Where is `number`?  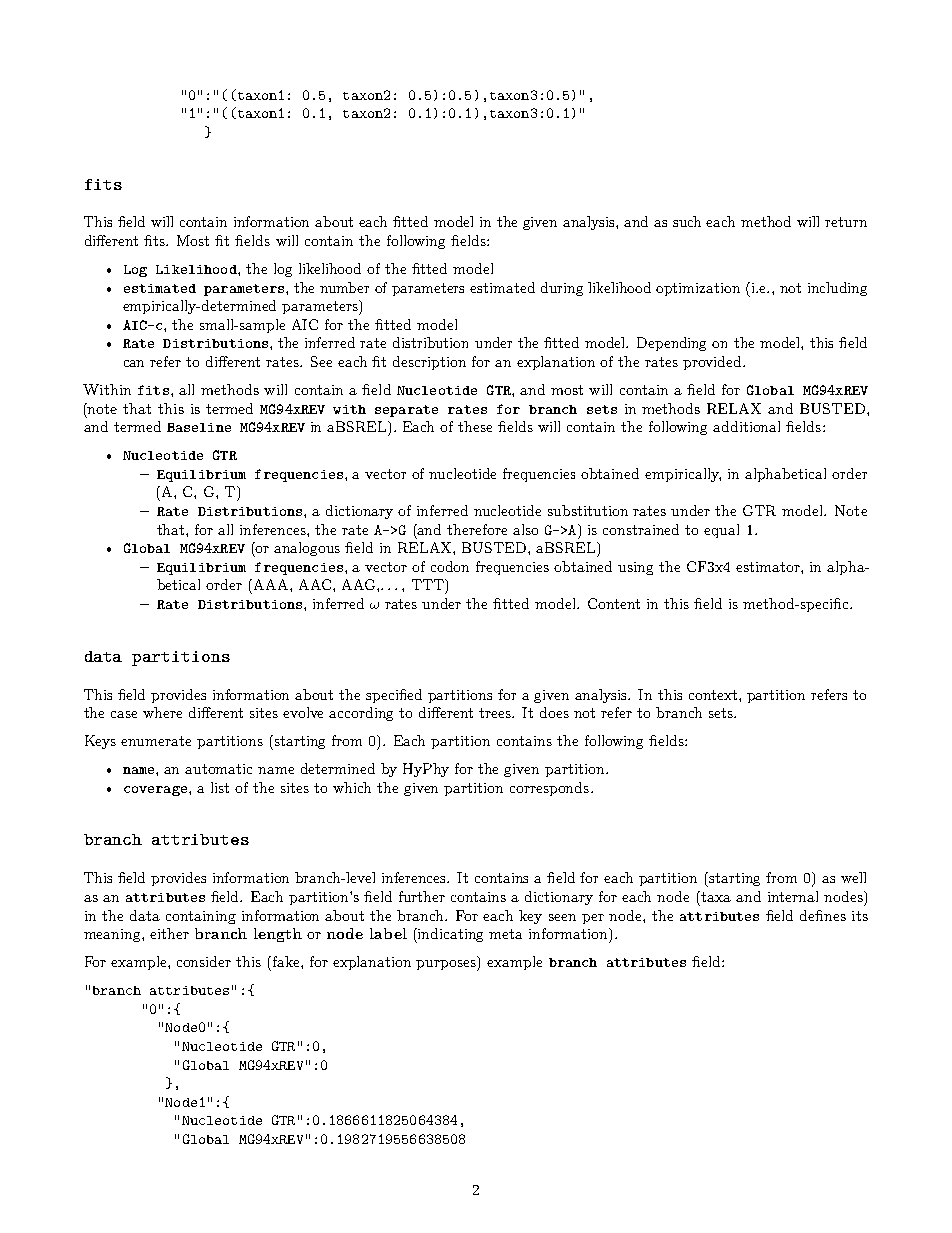 number is located at coordinates (344, 287).
